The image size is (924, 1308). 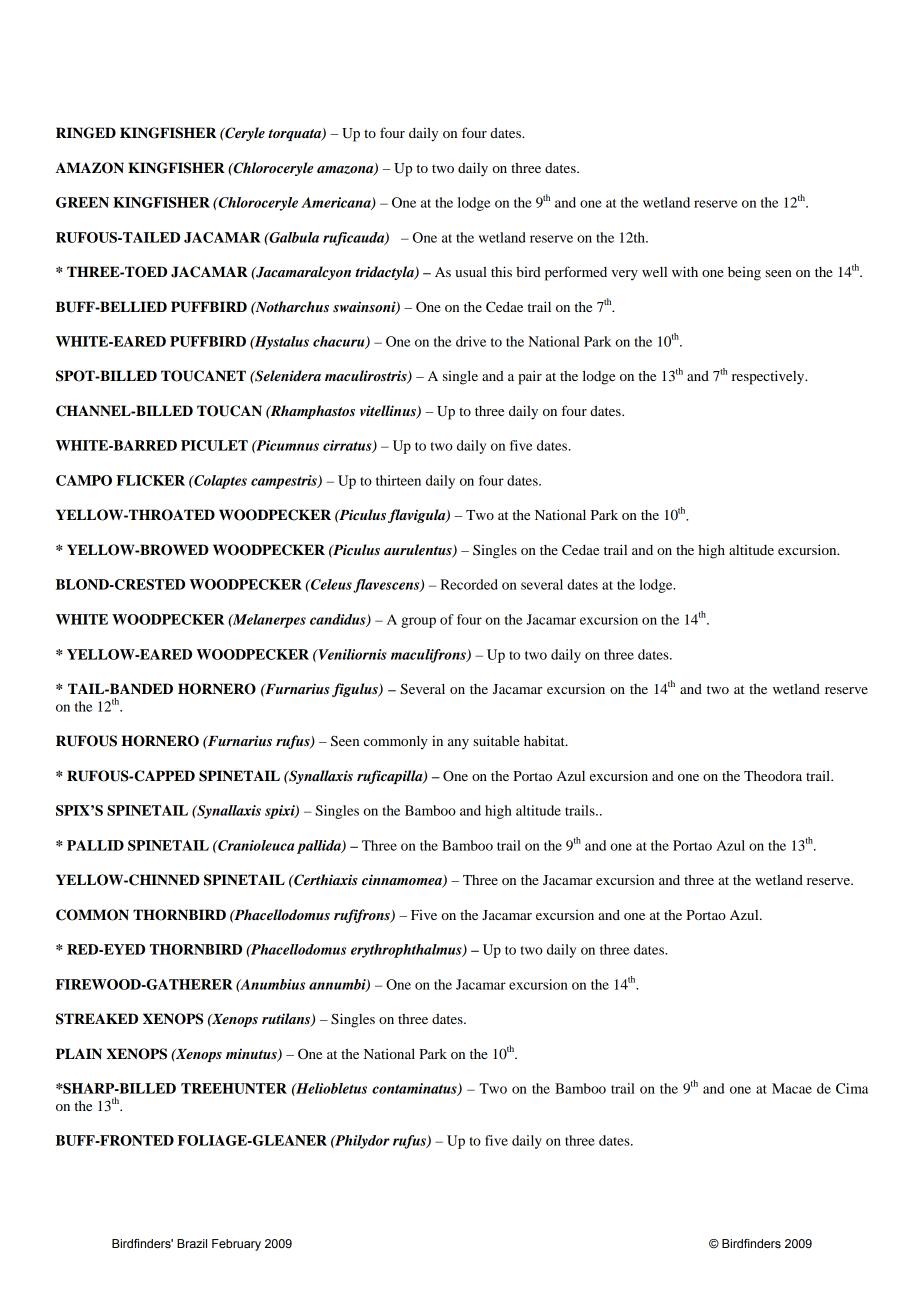 I want to click on February, so click(x=236, y=1245).
